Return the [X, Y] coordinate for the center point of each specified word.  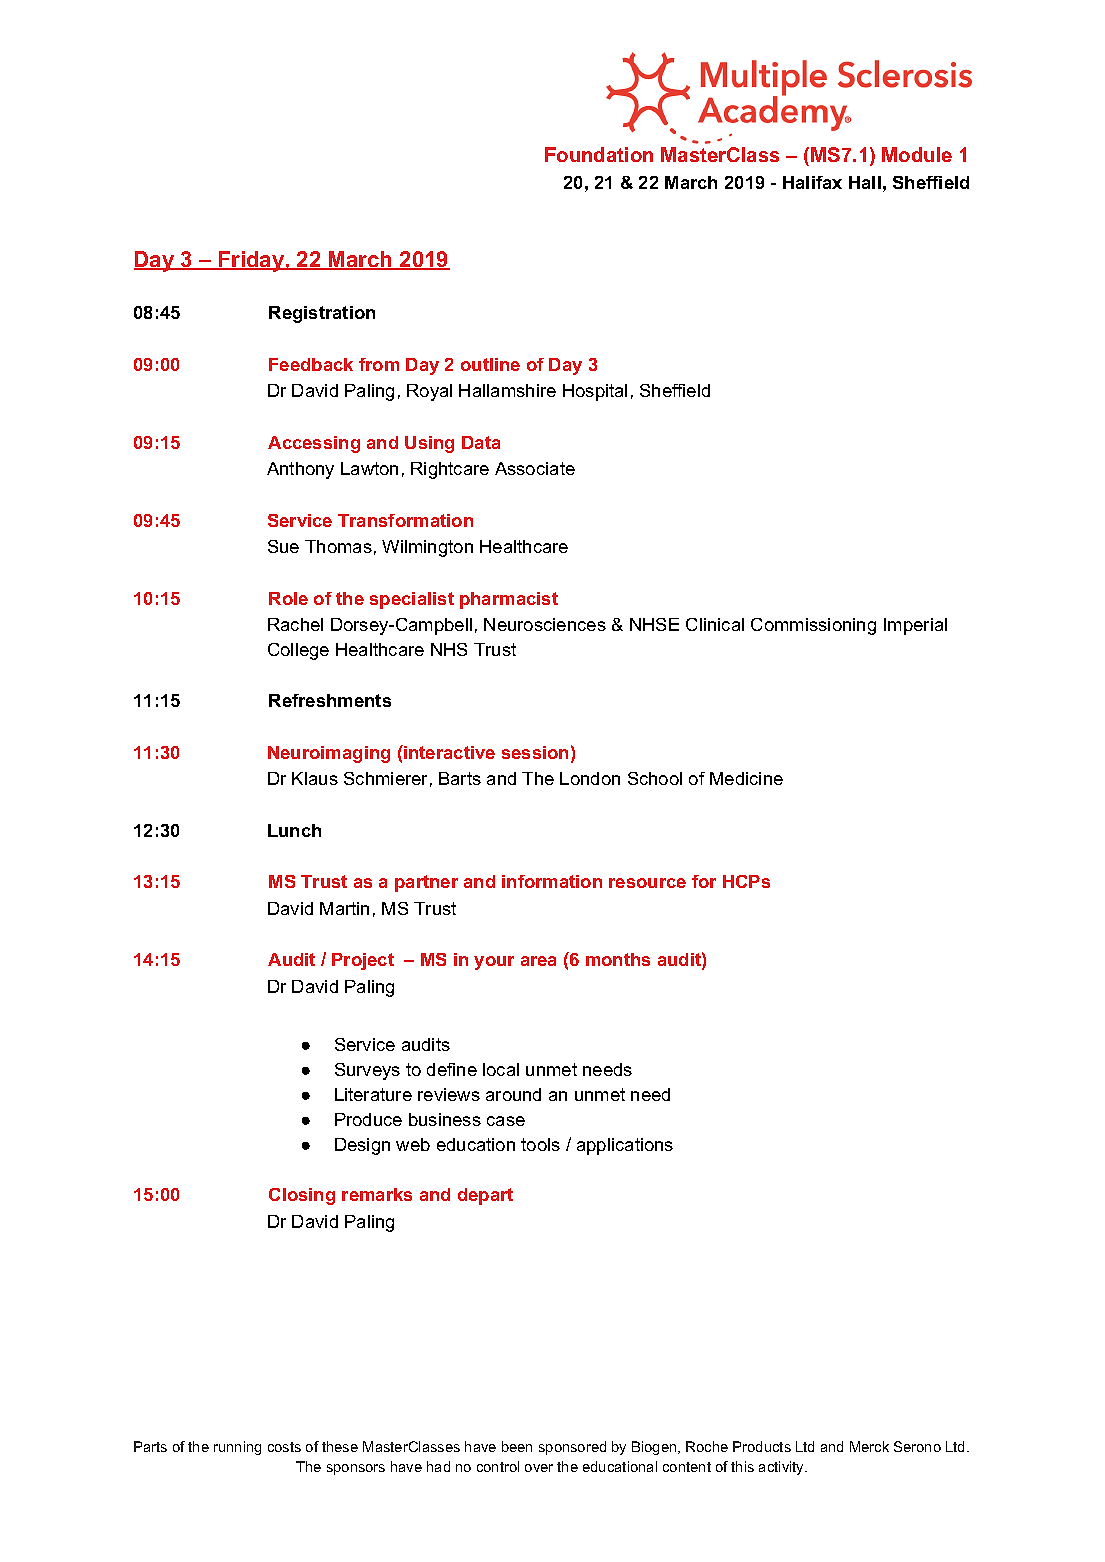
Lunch [294, 830]
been [517, 1446]
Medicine [746, 778]
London [590, 778]
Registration [322, 314]
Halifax [812, 182]
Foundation [599, 154]
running [237, 1448]
